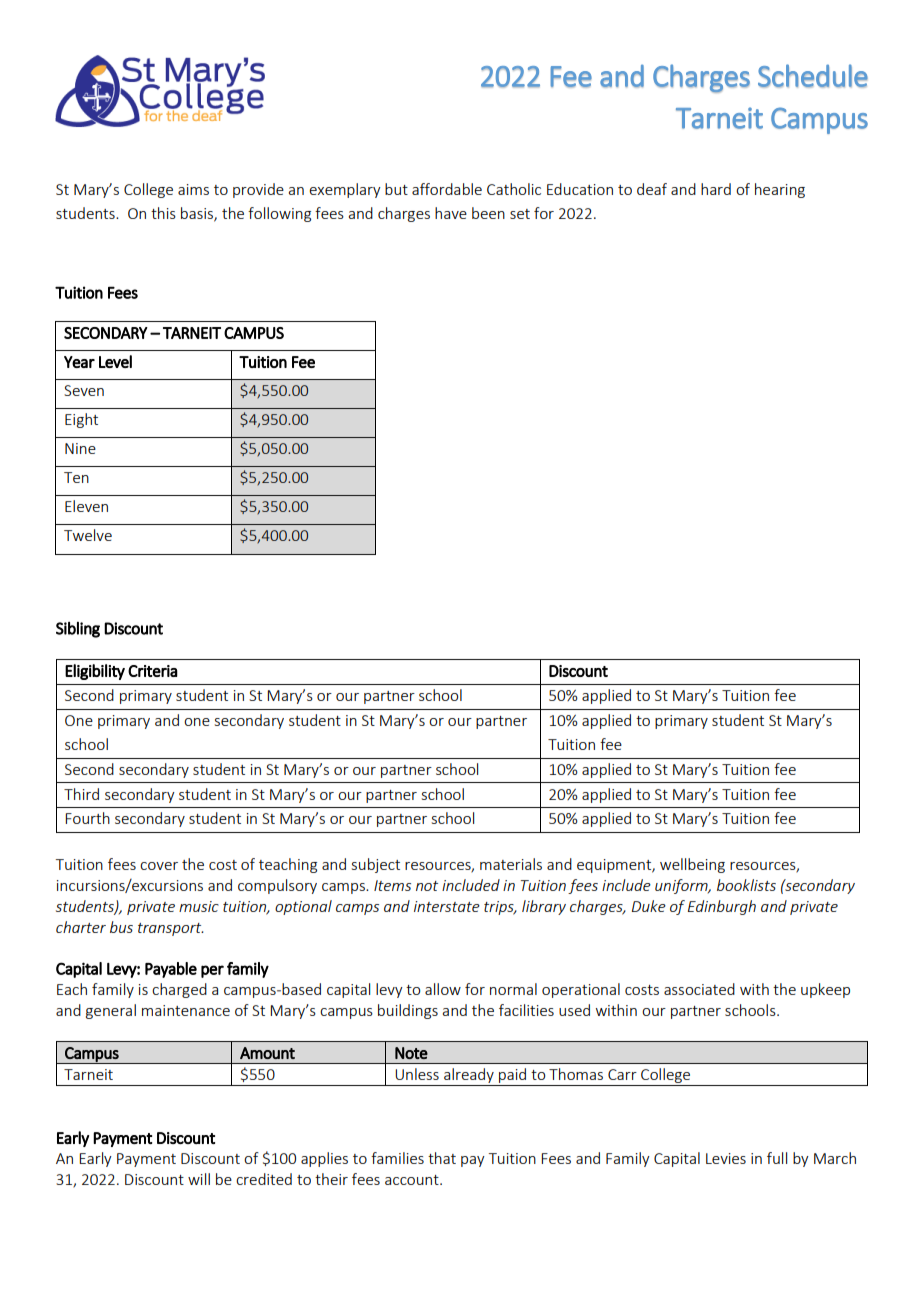  What do you see at coordinates (153, 671) in the document?
I see `Criteria` at bounding box center [153, 671].
